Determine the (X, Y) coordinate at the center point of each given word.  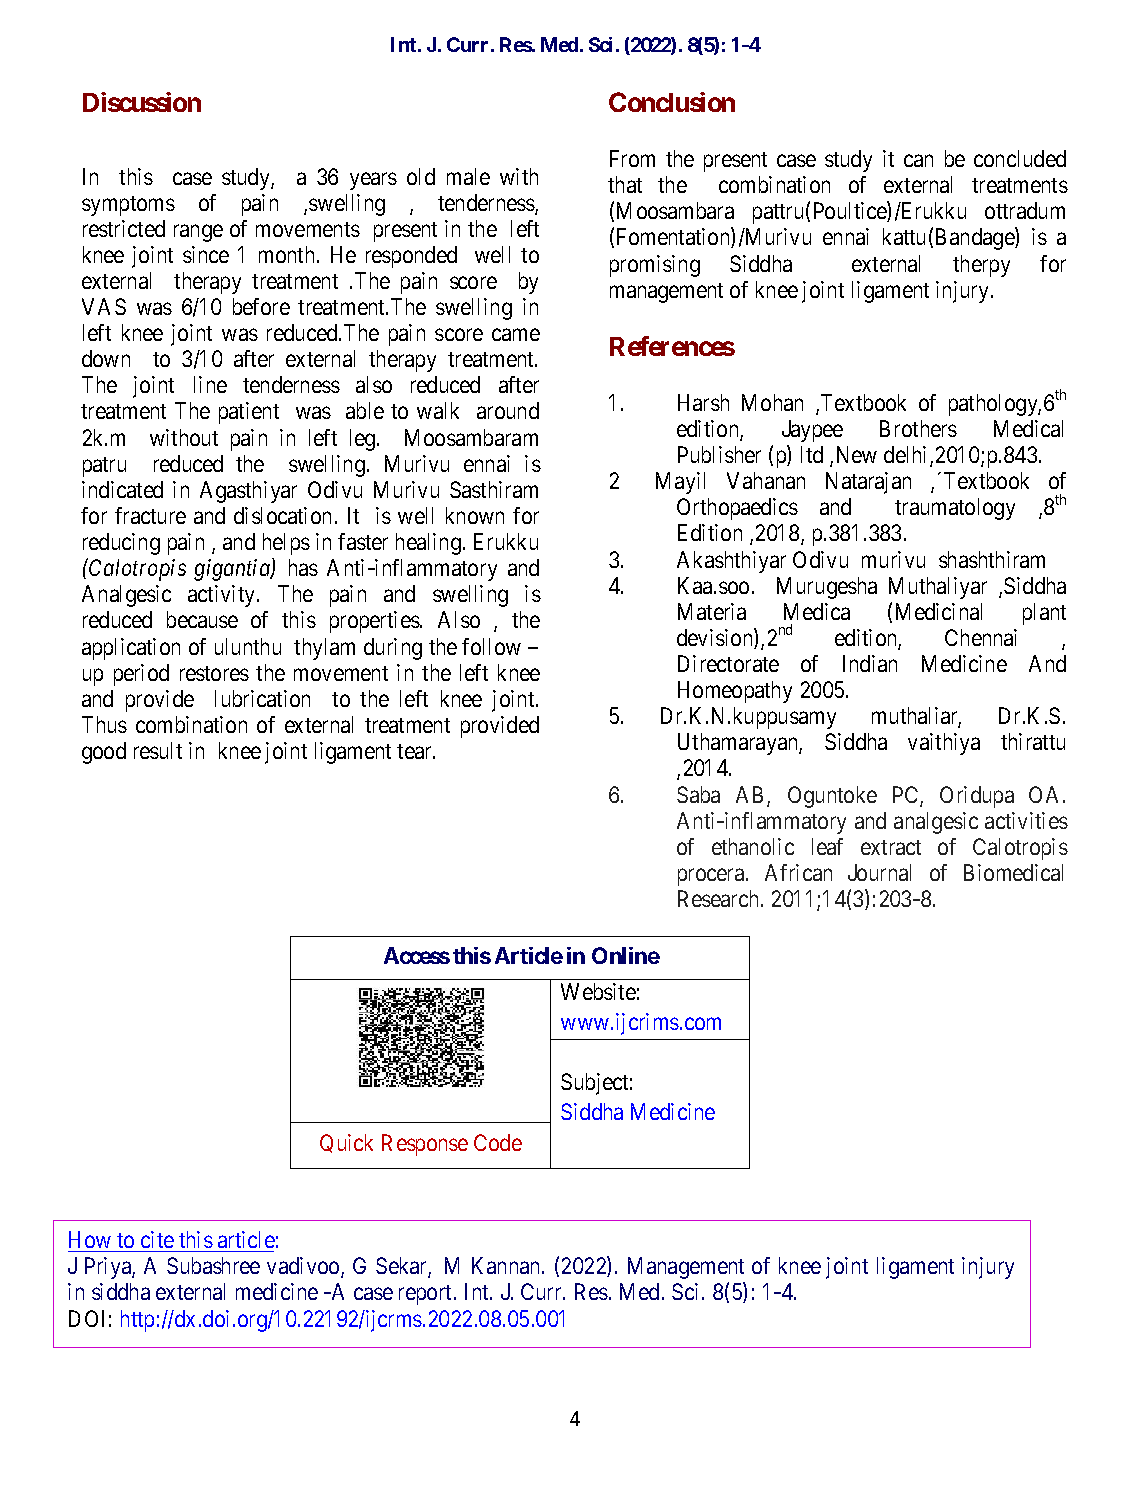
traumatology (955, 509)
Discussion (142, 102)
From (632, 158)
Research (720, 898)
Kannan (507, 1265)
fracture (150, 515)
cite (157, 1239)
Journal (879, 872)
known (475, 515)
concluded (1020, 158)
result (158, 750)
